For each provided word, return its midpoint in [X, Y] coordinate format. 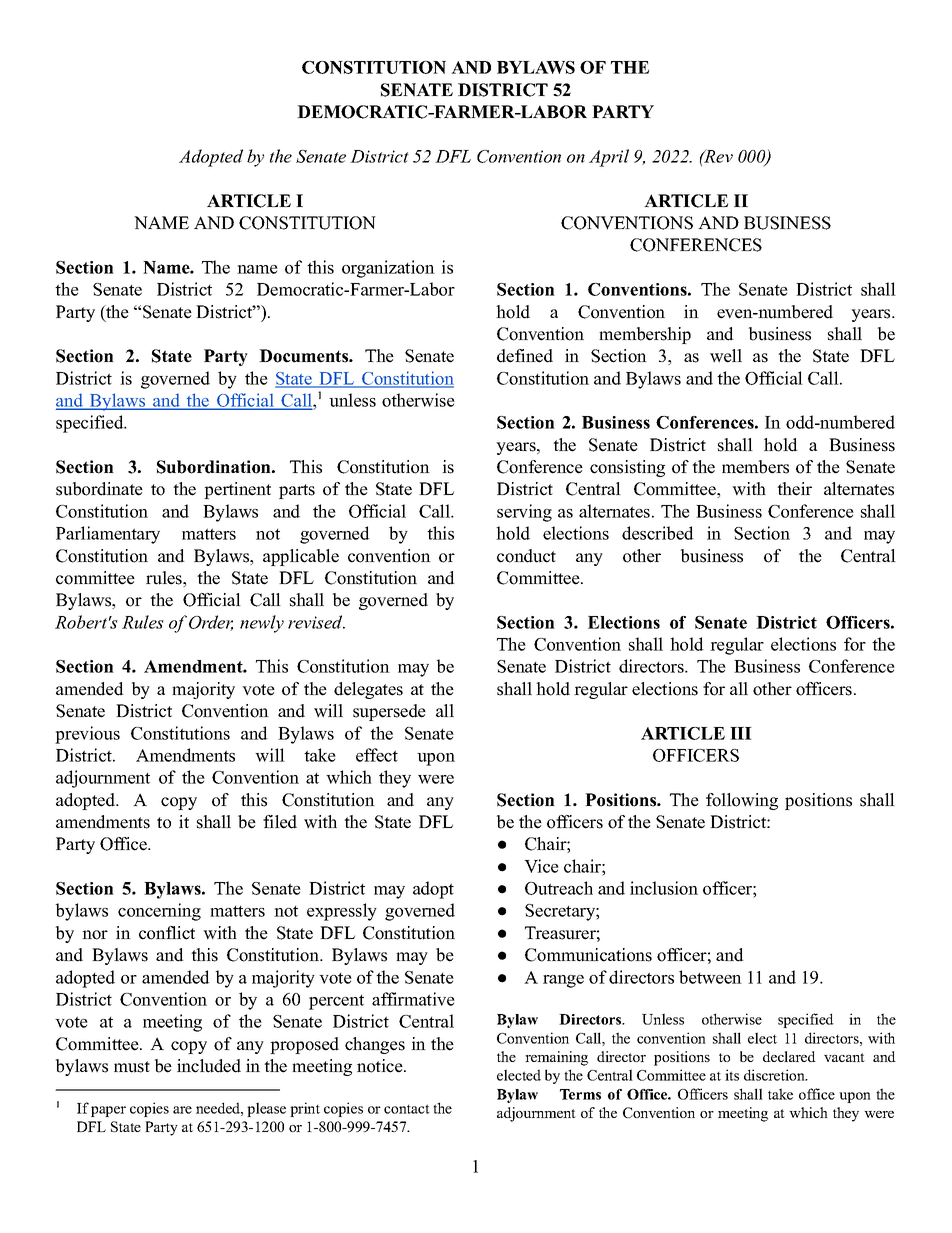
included [209, 1066]
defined [525, 356]
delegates [368, 690]
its [732, 1075]
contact [407, 1109]
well [726, 356]
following [742, 801]
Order [211, 623]
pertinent [237, 490]
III [741, 733]
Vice [541, 866]
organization [388, 269]
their [794, 489]
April [609, 158]
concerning [159, 912]
